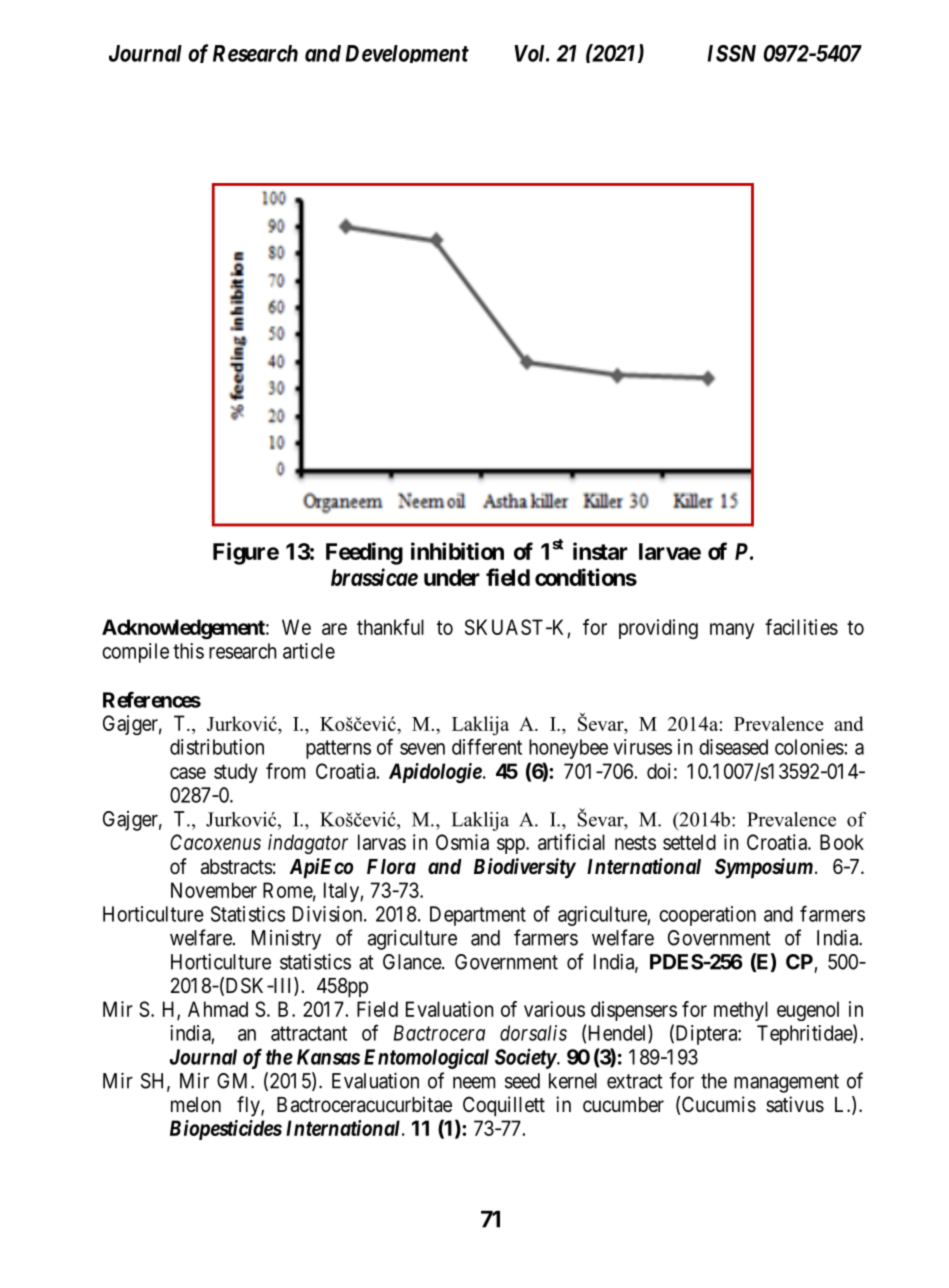 This document has width=949, height=1288. Describe the element at coordinates (731, 53) in the document. I see `ISSN` at that location.
